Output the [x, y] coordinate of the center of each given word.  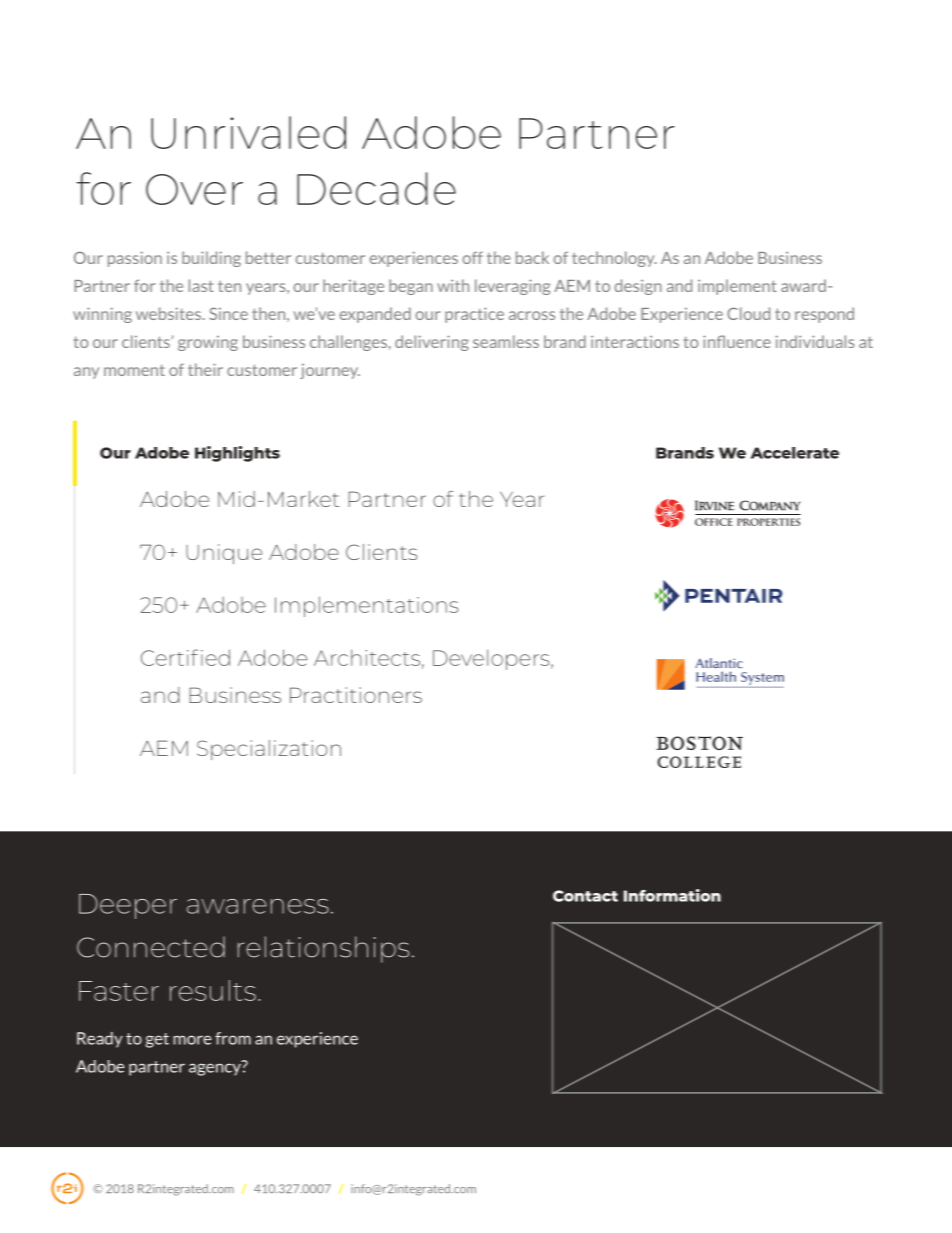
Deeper [128, 906]
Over [194, 189]
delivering [432, 343]
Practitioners [356, 695]
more [192, 1040]
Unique [224, 554]
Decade [376, 188]
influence [737, 341]
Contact [585, 896]
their [205, 369]
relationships [323, 949]
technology [614, 259]
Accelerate [795, 453]
